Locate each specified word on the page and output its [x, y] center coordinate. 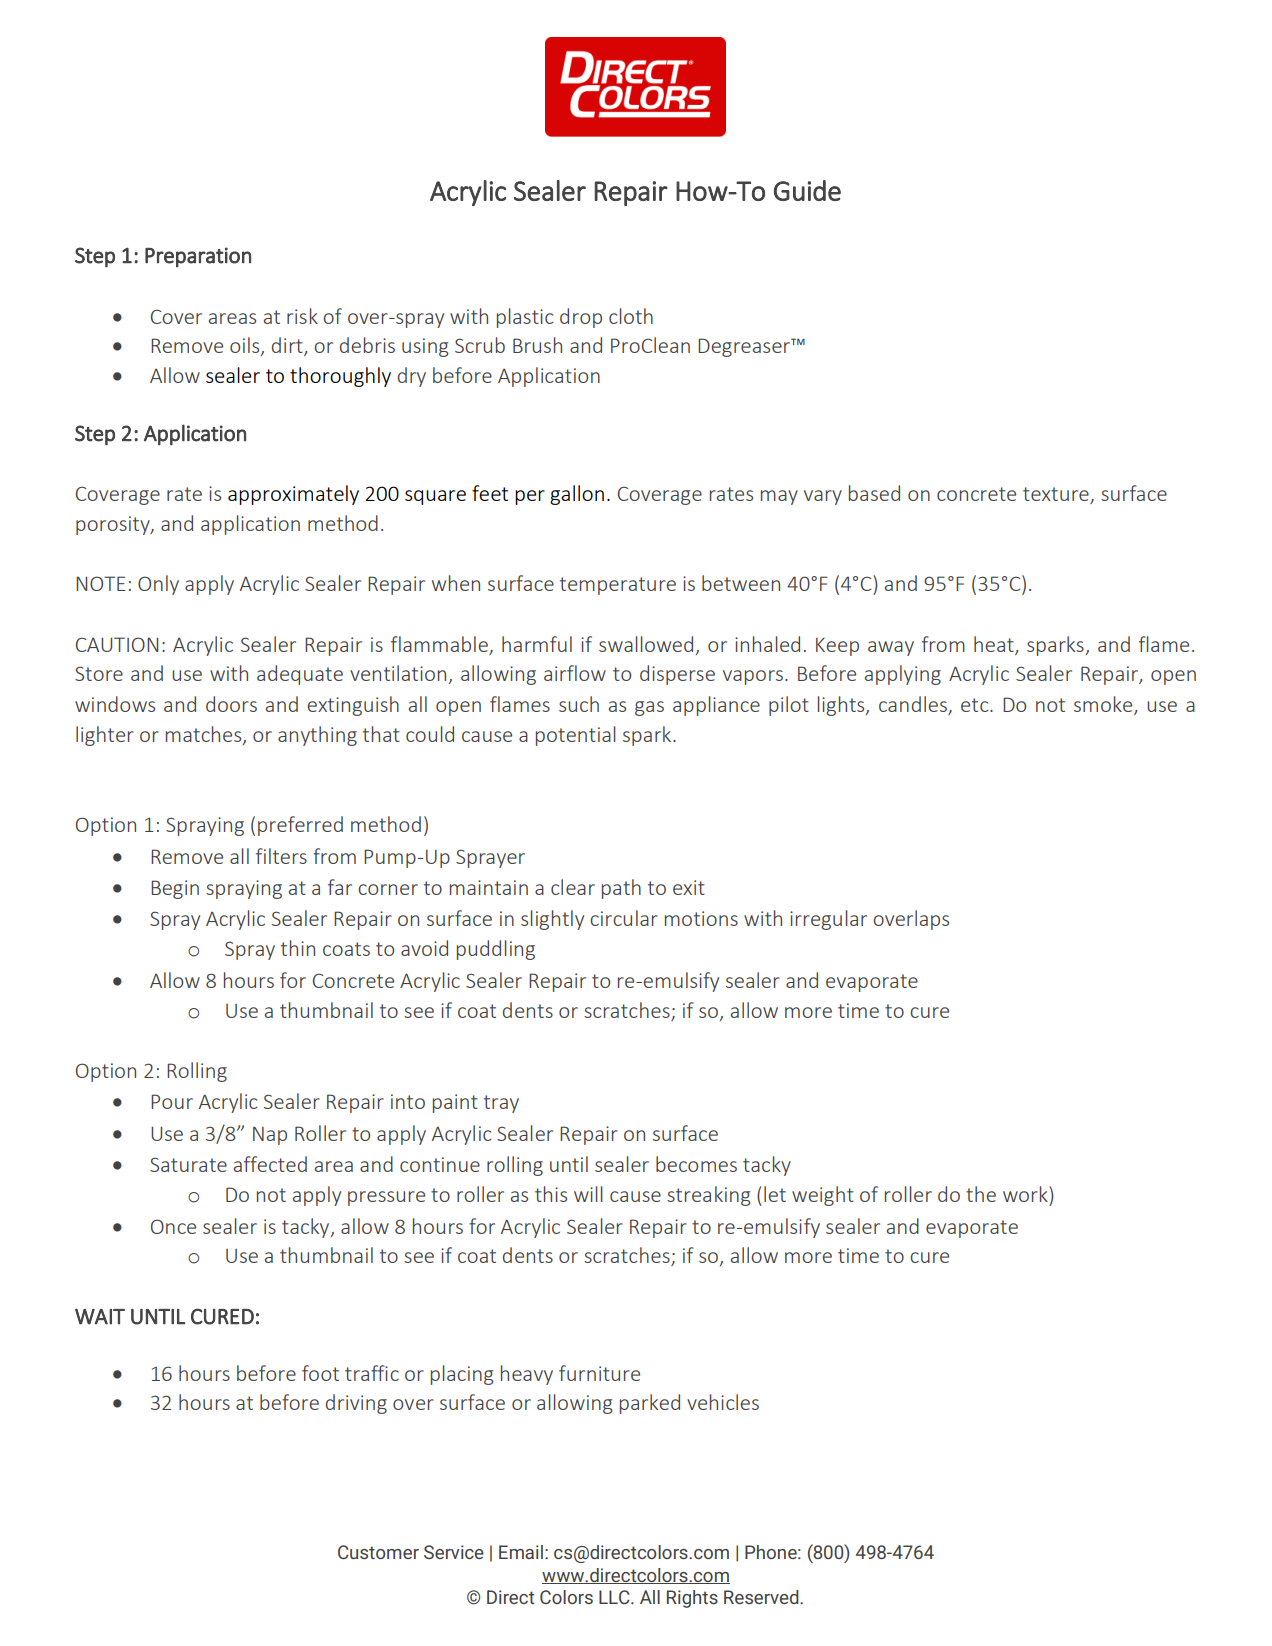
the [981, 1194]
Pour [172, 1101]
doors [231, 704]
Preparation [198, 257]
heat [995, 645]
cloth [631, 316]
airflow [575, 673]
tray [501, 1104]
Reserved [762, 1597]
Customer [378, 1552]
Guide [807, 190]
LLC [615, 1597]
